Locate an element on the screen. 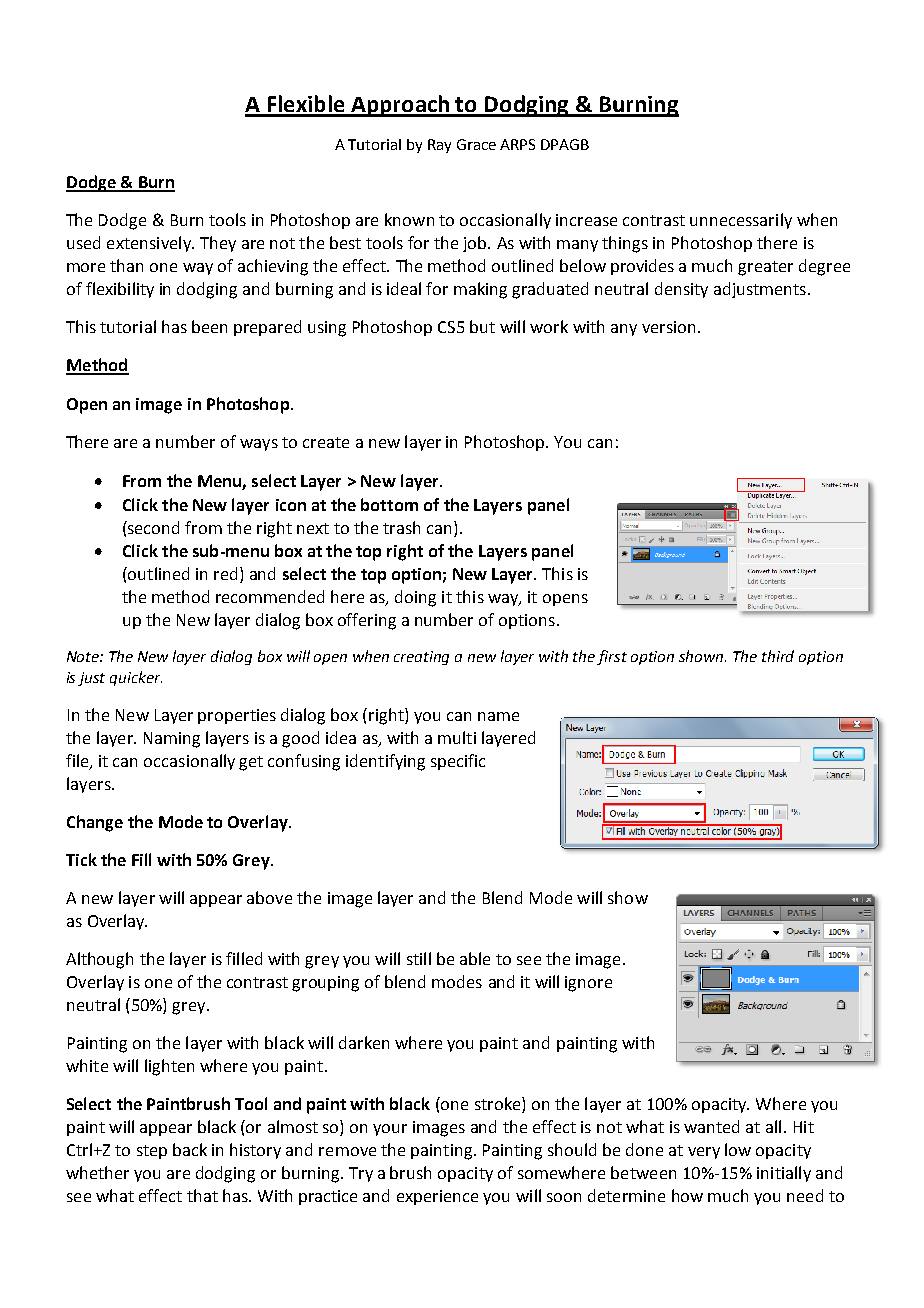 Image resolution: width=924 pixels, height=1308 pixels. creating is located at coordinates (421, 658).
